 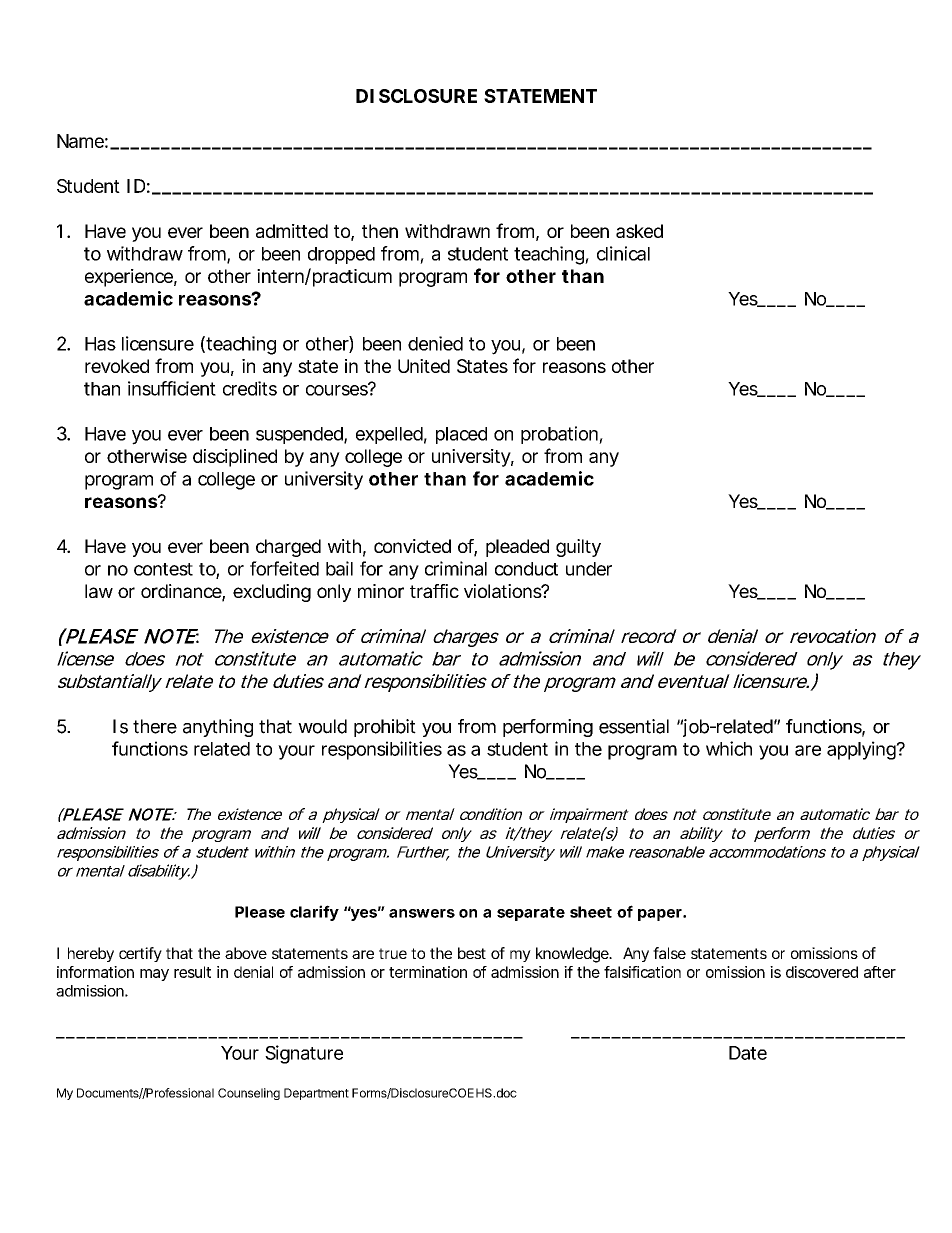 I want to click on prohibit, so click(x=385, y=728).
